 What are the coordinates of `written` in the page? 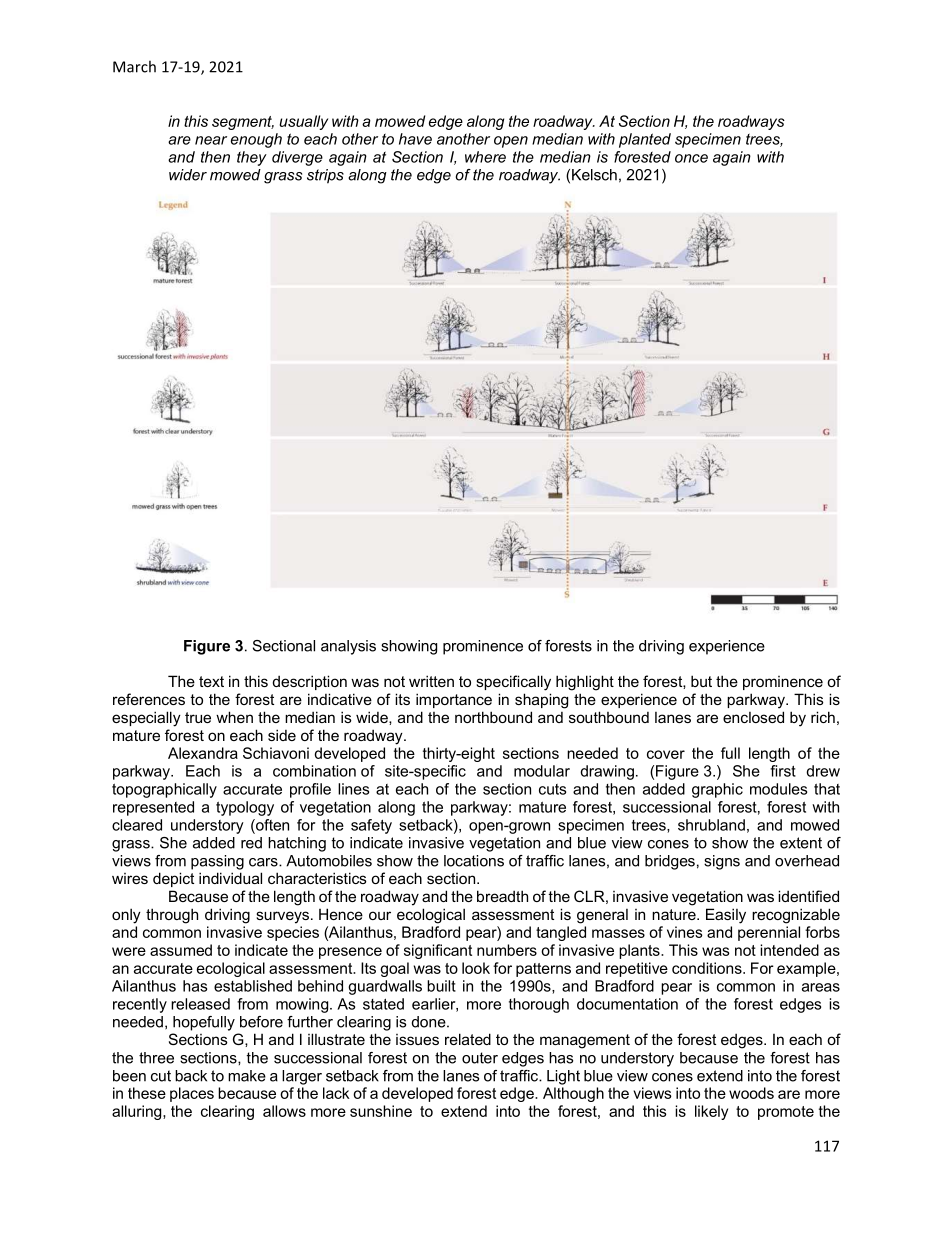 It's located at (431, 681).
